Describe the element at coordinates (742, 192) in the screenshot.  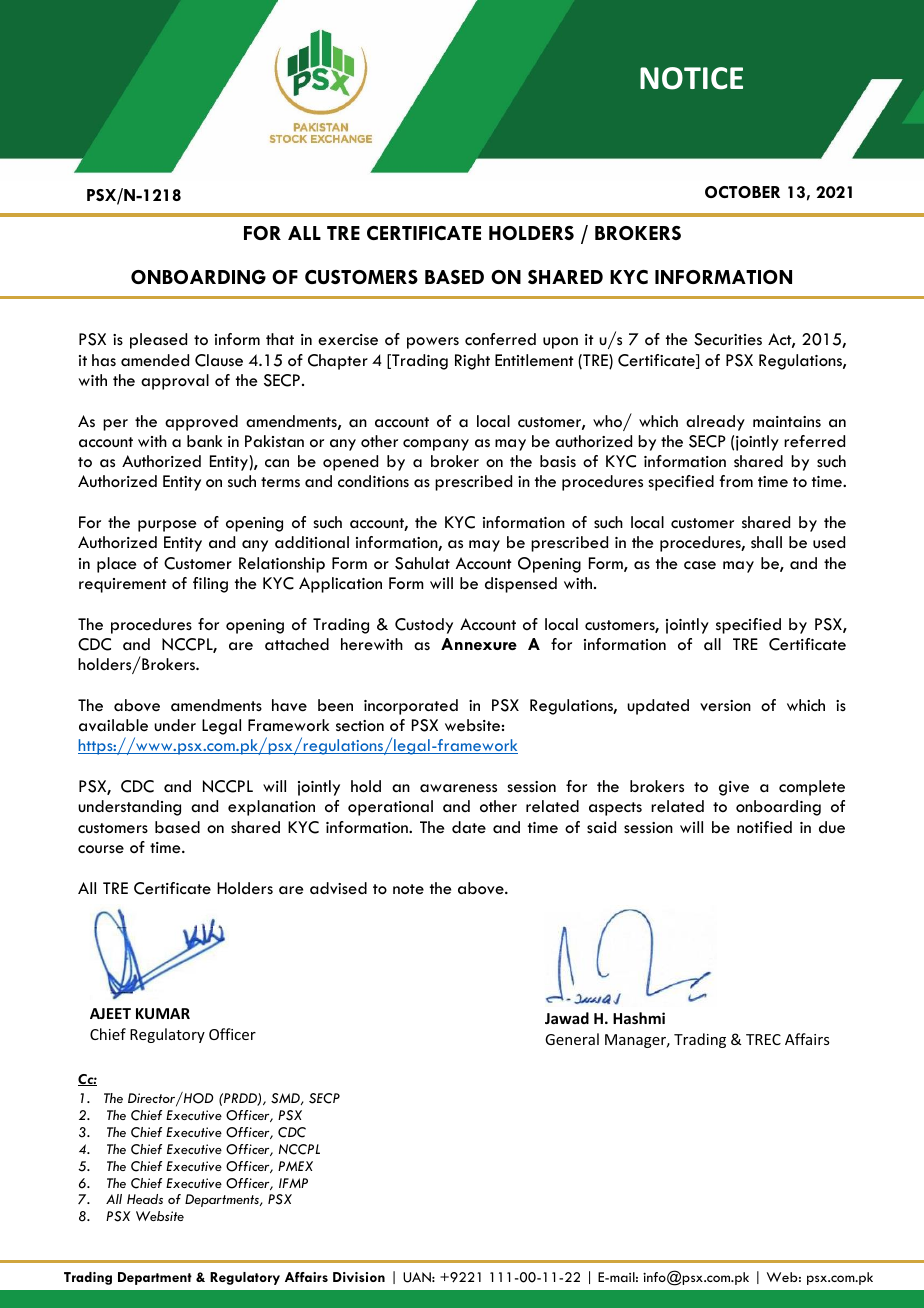
I see `OCTOBER` at that location.
